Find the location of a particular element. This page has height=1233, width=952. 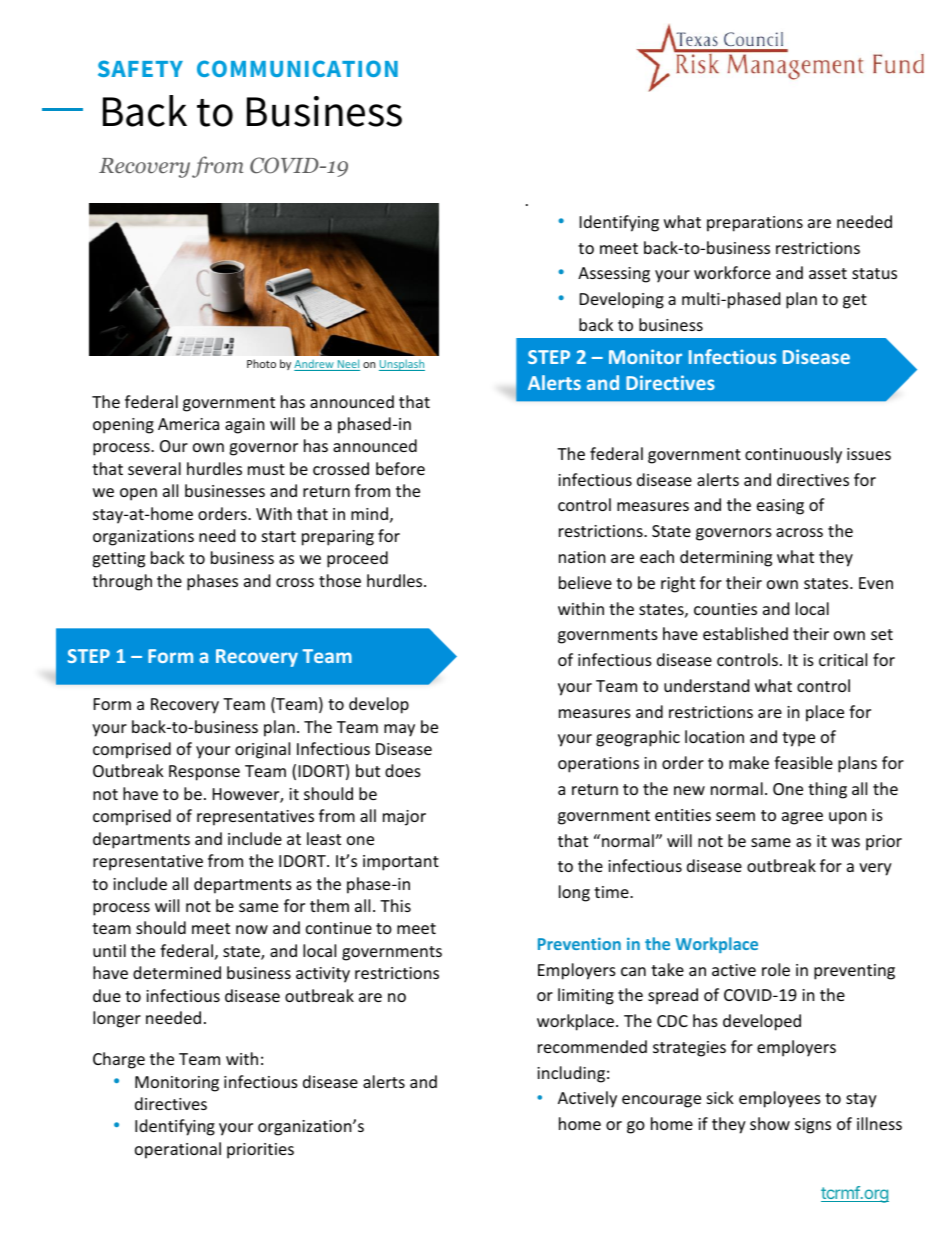

operational is located at coordinates (178, 1150).
